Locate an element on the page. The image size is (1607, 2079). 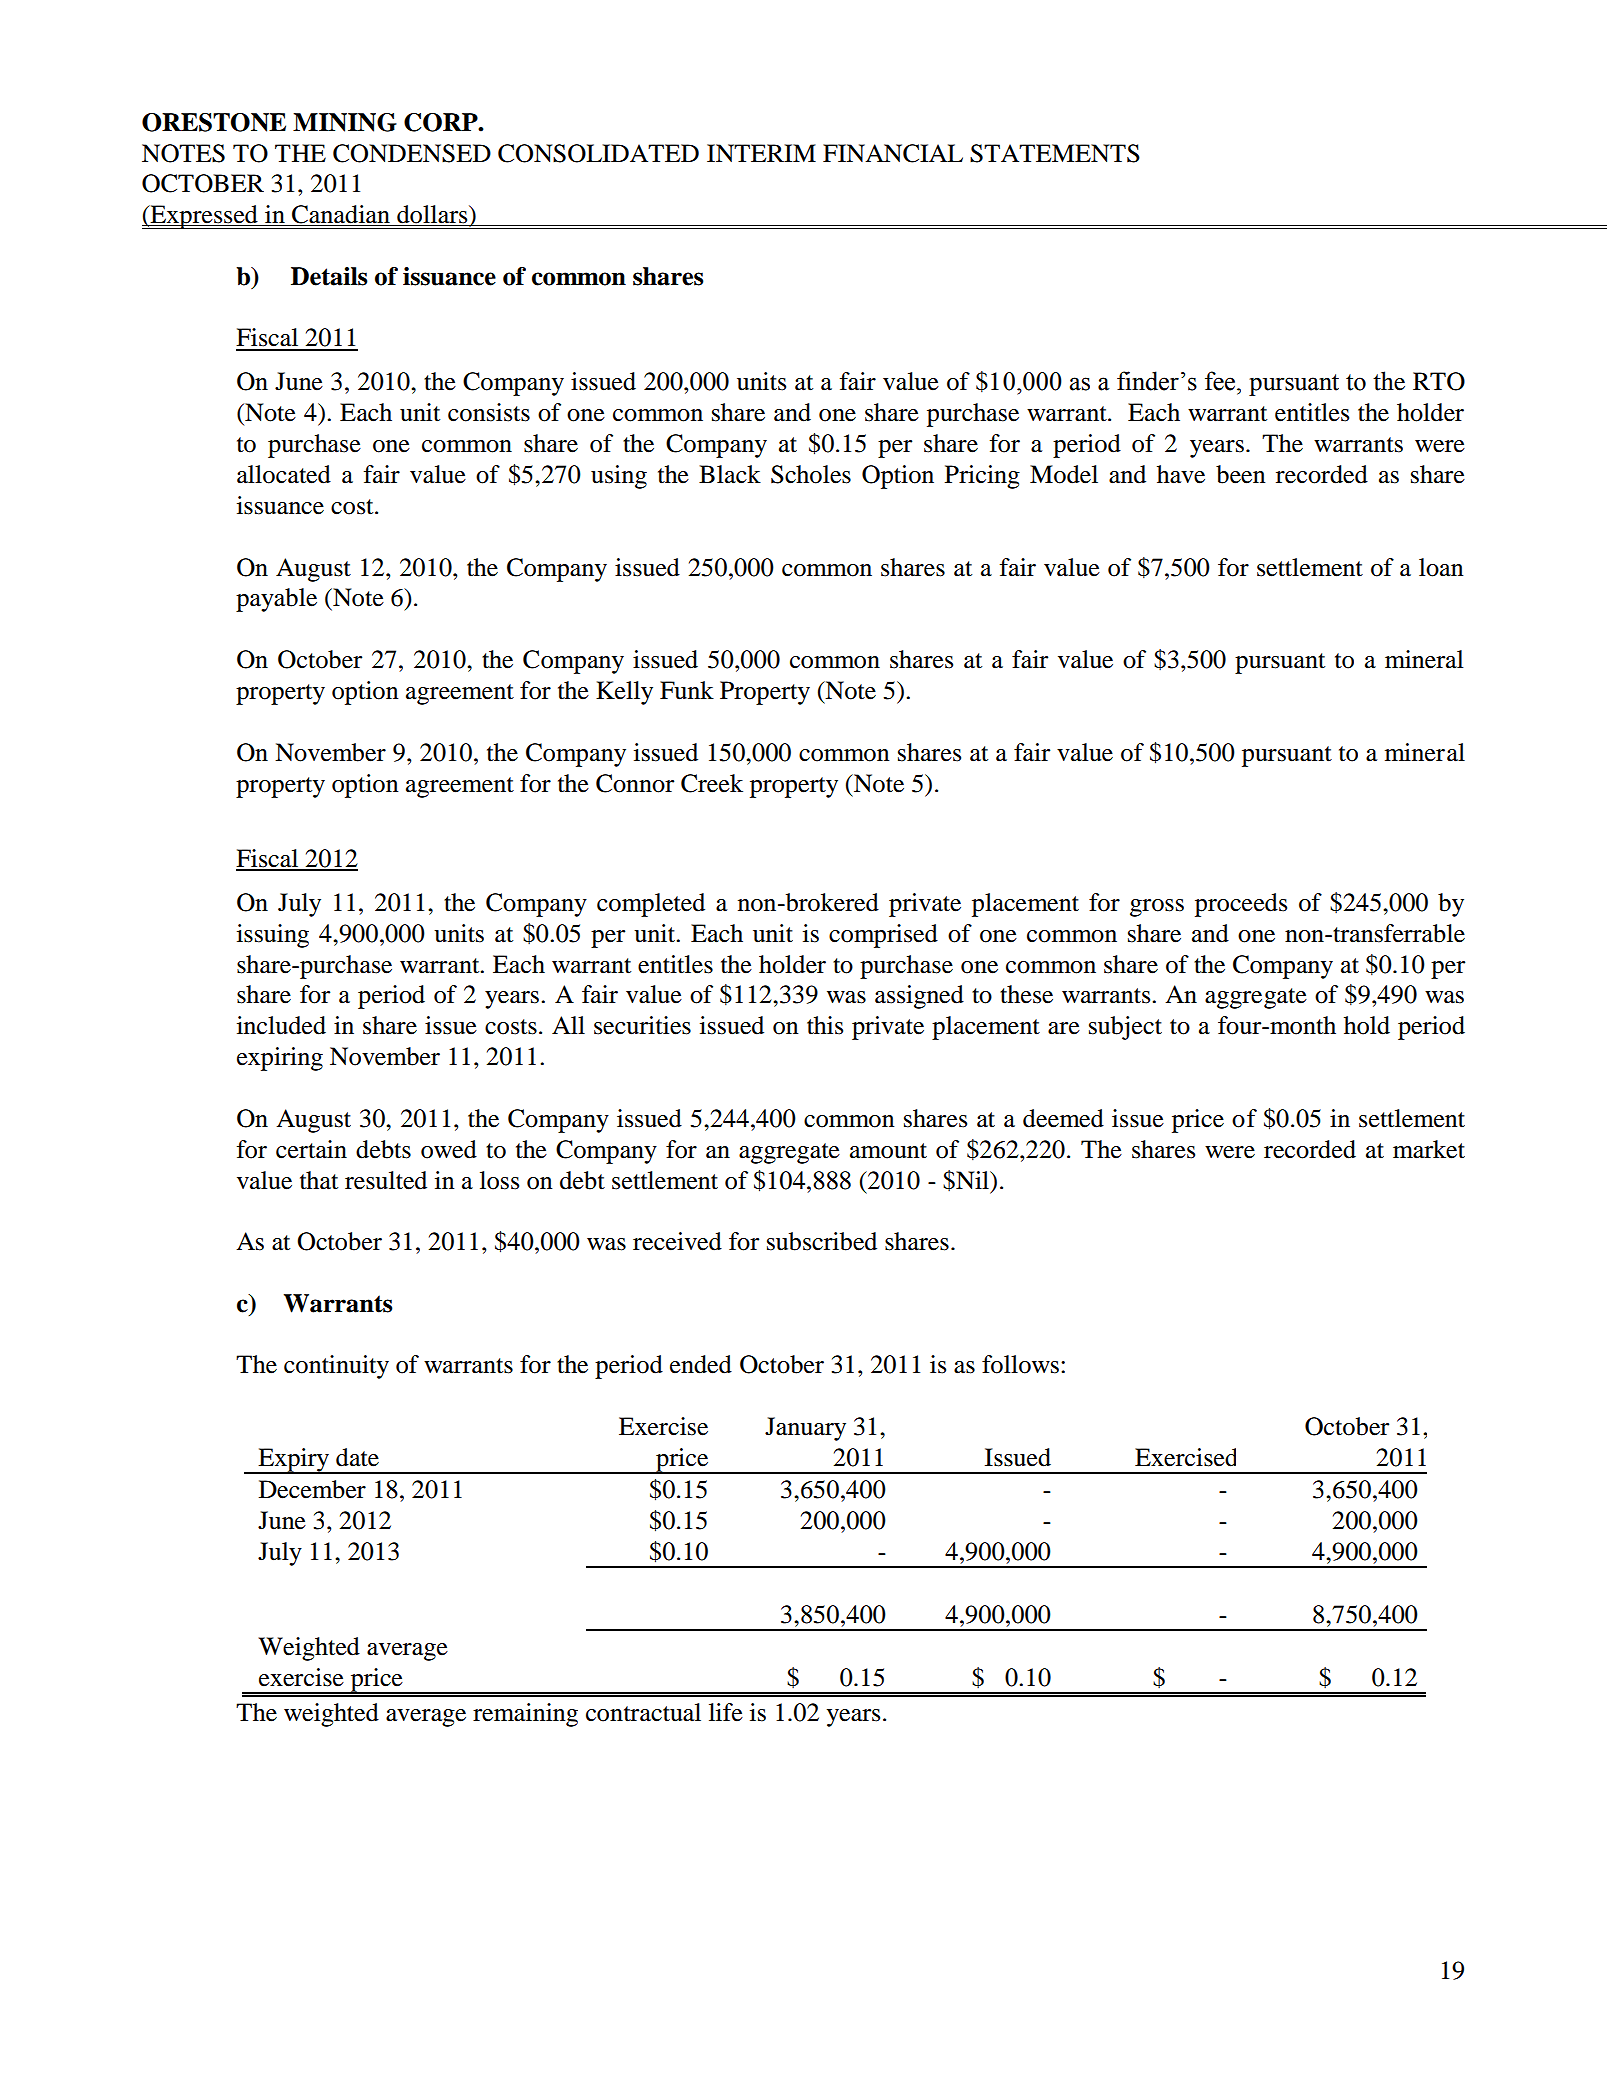
STATEMENTS is located at coordinates (1055, 153).
